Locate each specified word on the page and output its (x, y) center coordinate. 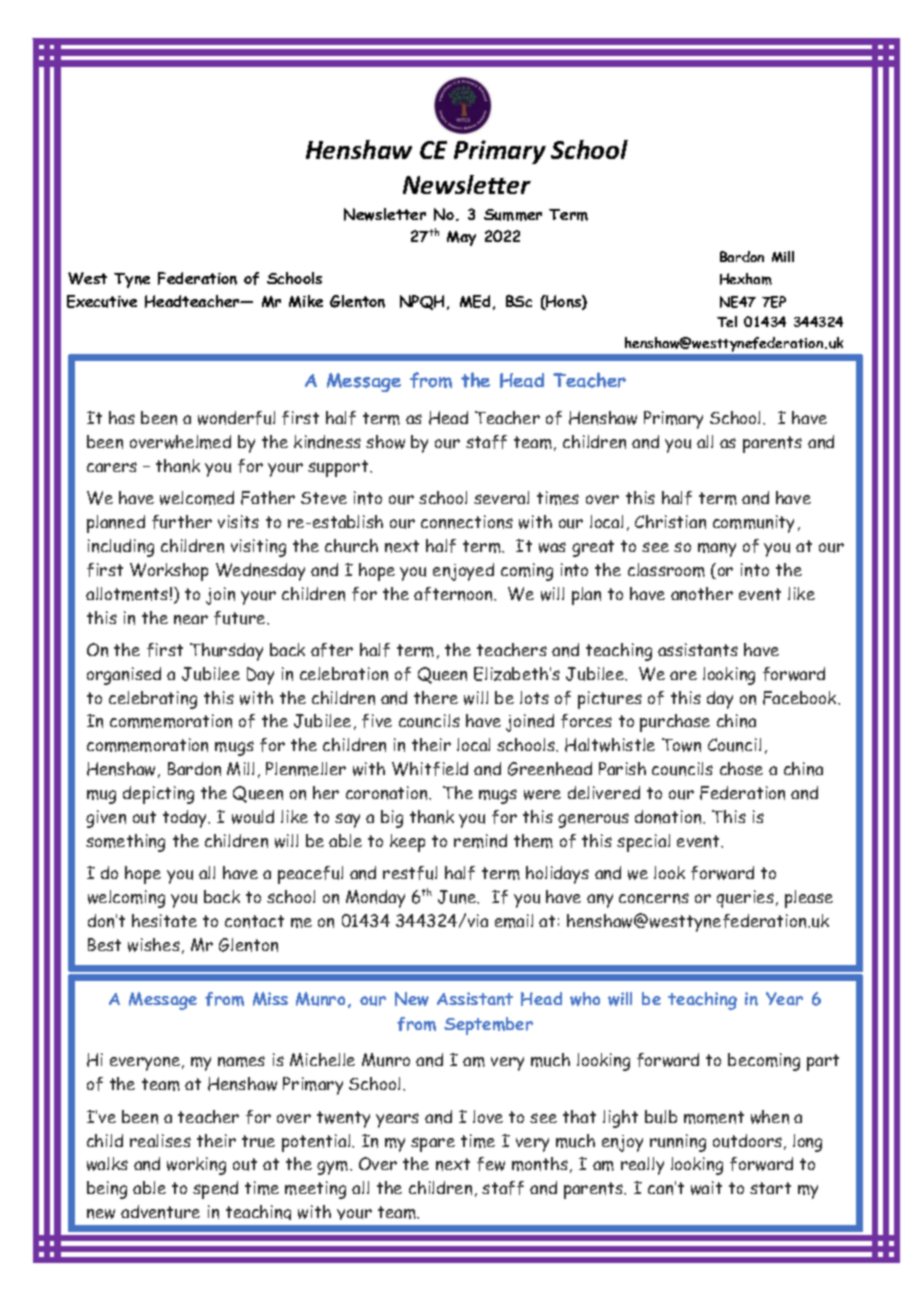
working (196, 1166)
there (436, 697)
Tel (727, 321)
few (491, 1164)
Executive (102, 301)
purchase (675, 723)
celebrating (153, 700)
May (461, 238)
